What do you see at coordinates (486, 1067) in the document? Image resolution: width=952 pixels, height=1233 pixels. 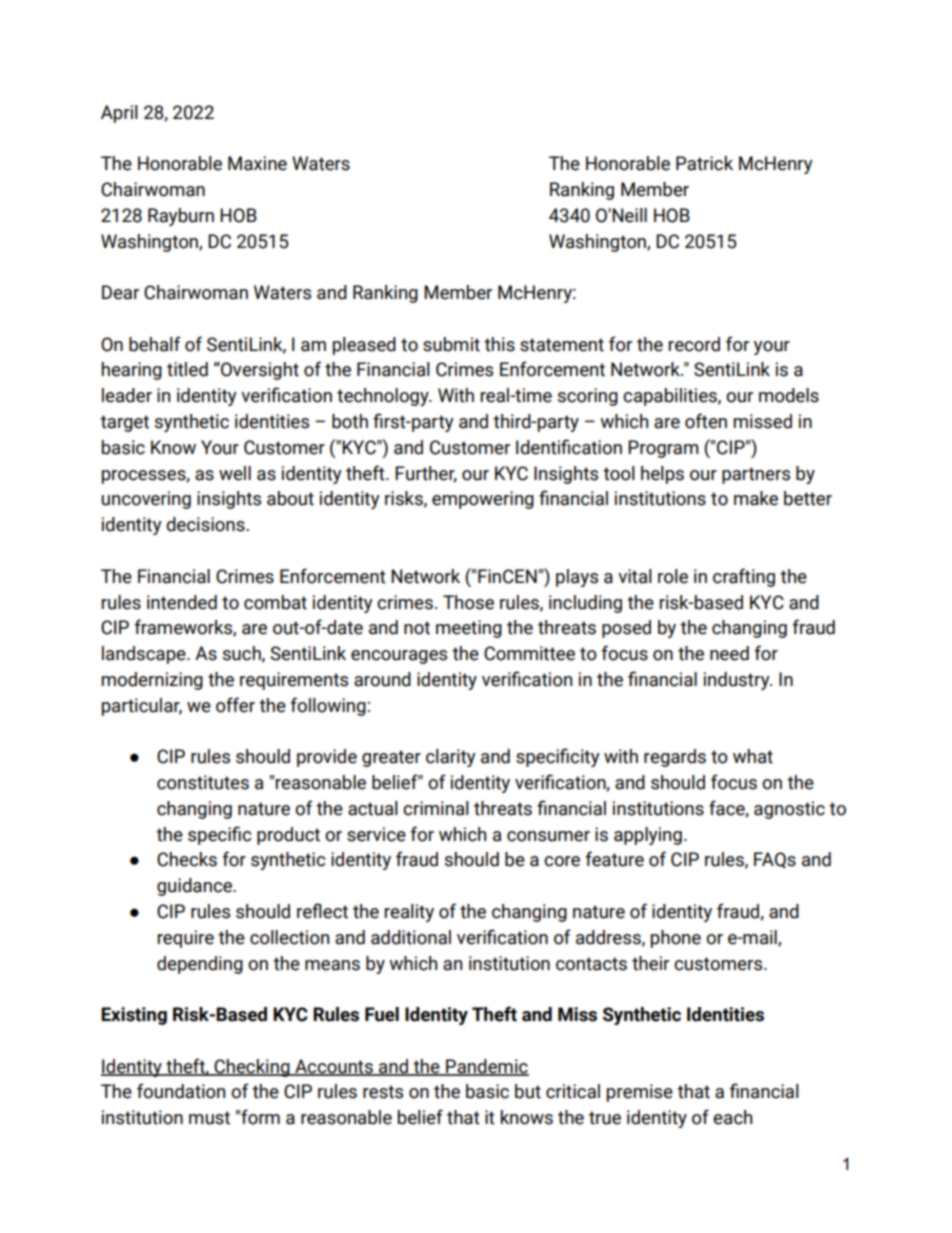 I see `Pandemic` at bounding box center [486, 1067].
